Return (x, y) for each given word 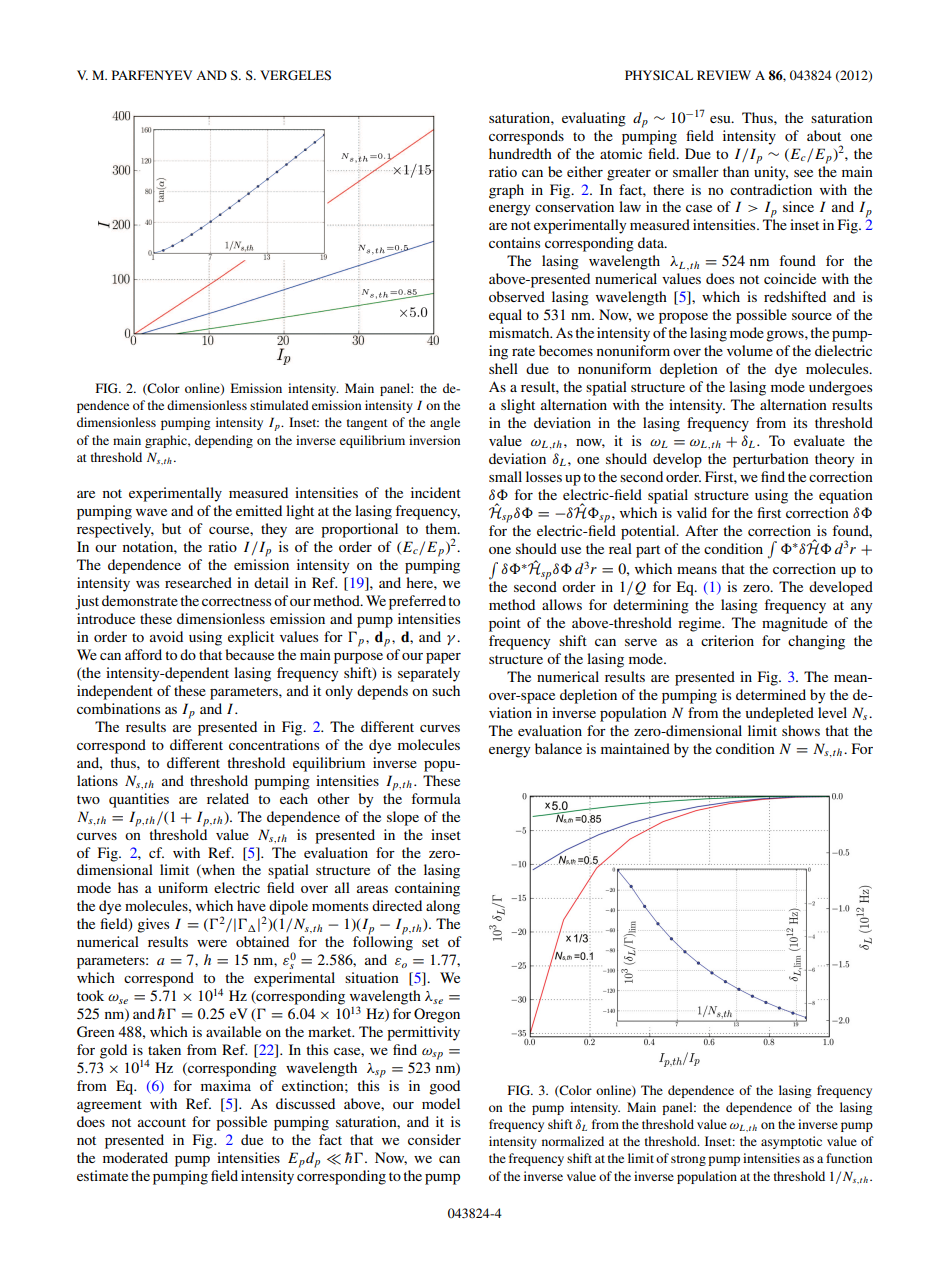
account (162, 1122)
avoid (166, 636)
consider (434, 1139)
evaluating (594, 119)
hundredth (520, 153)
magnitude (795, 624)
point (505, 624)
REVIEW (724, 75)
